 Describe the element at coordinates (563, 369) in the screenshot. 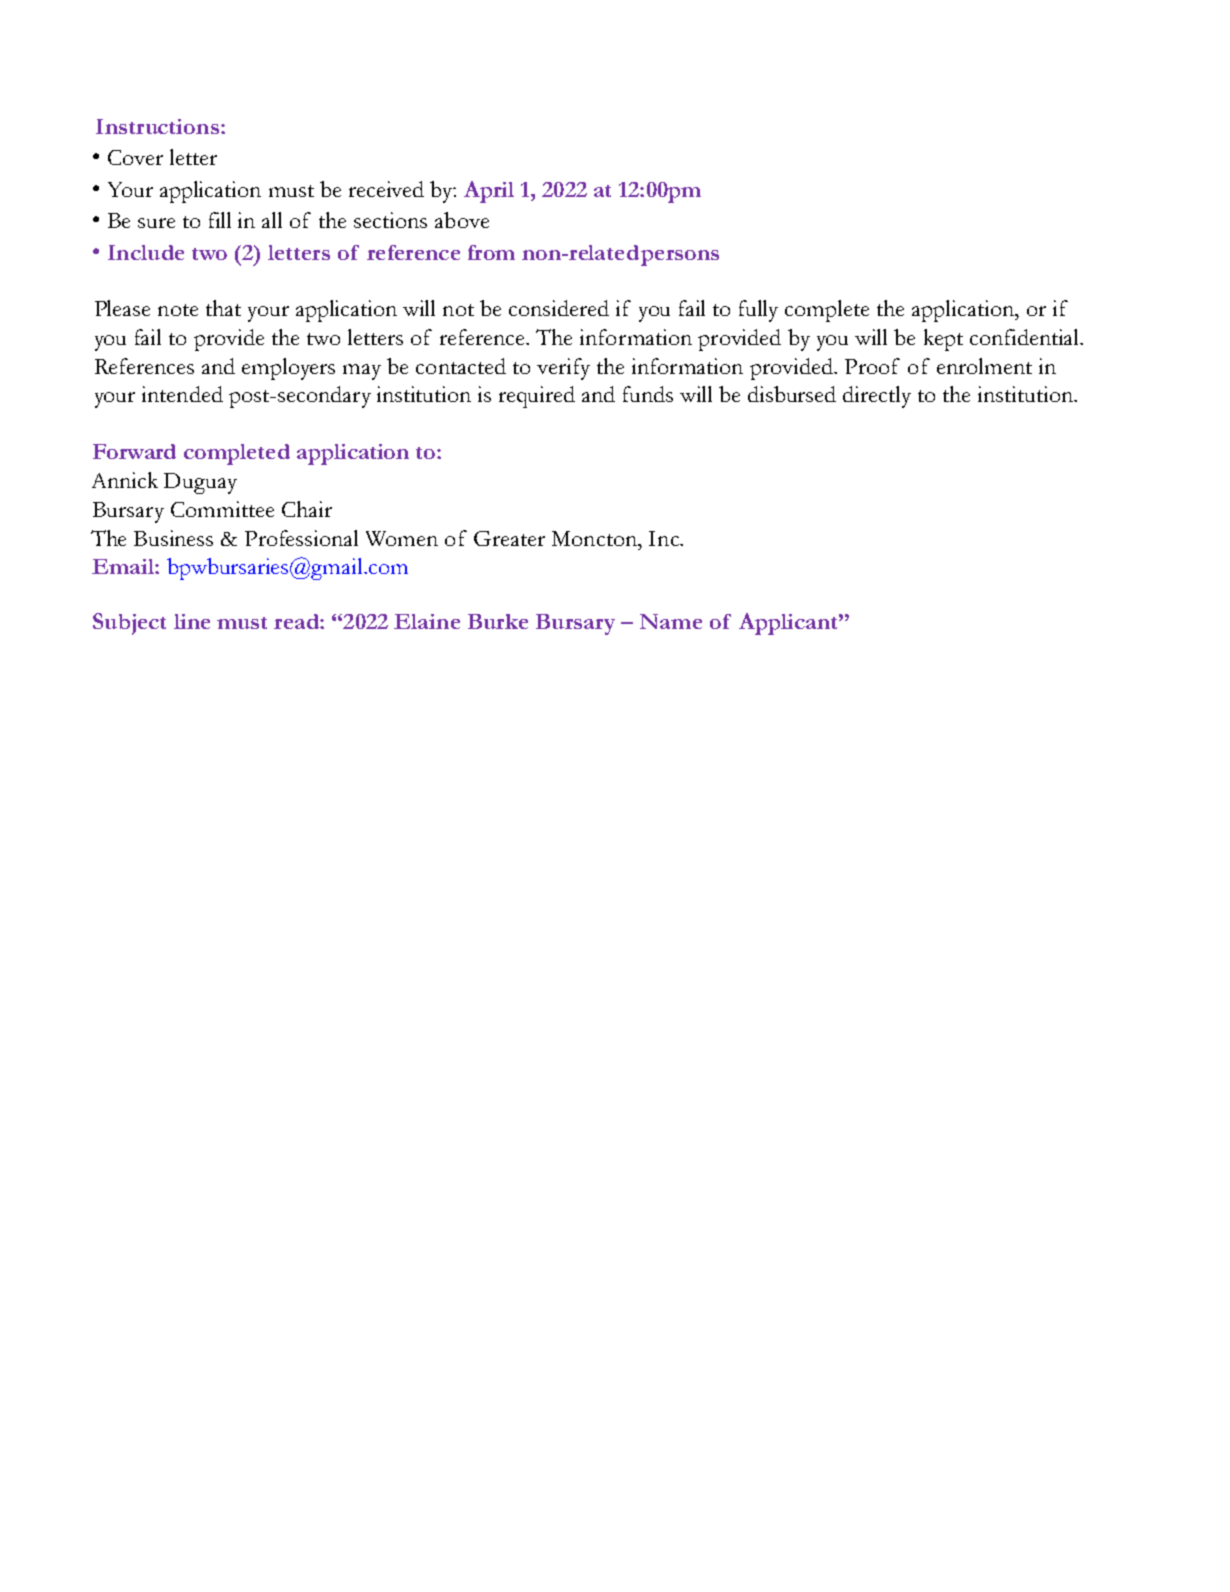

I see `verify` at that location.
